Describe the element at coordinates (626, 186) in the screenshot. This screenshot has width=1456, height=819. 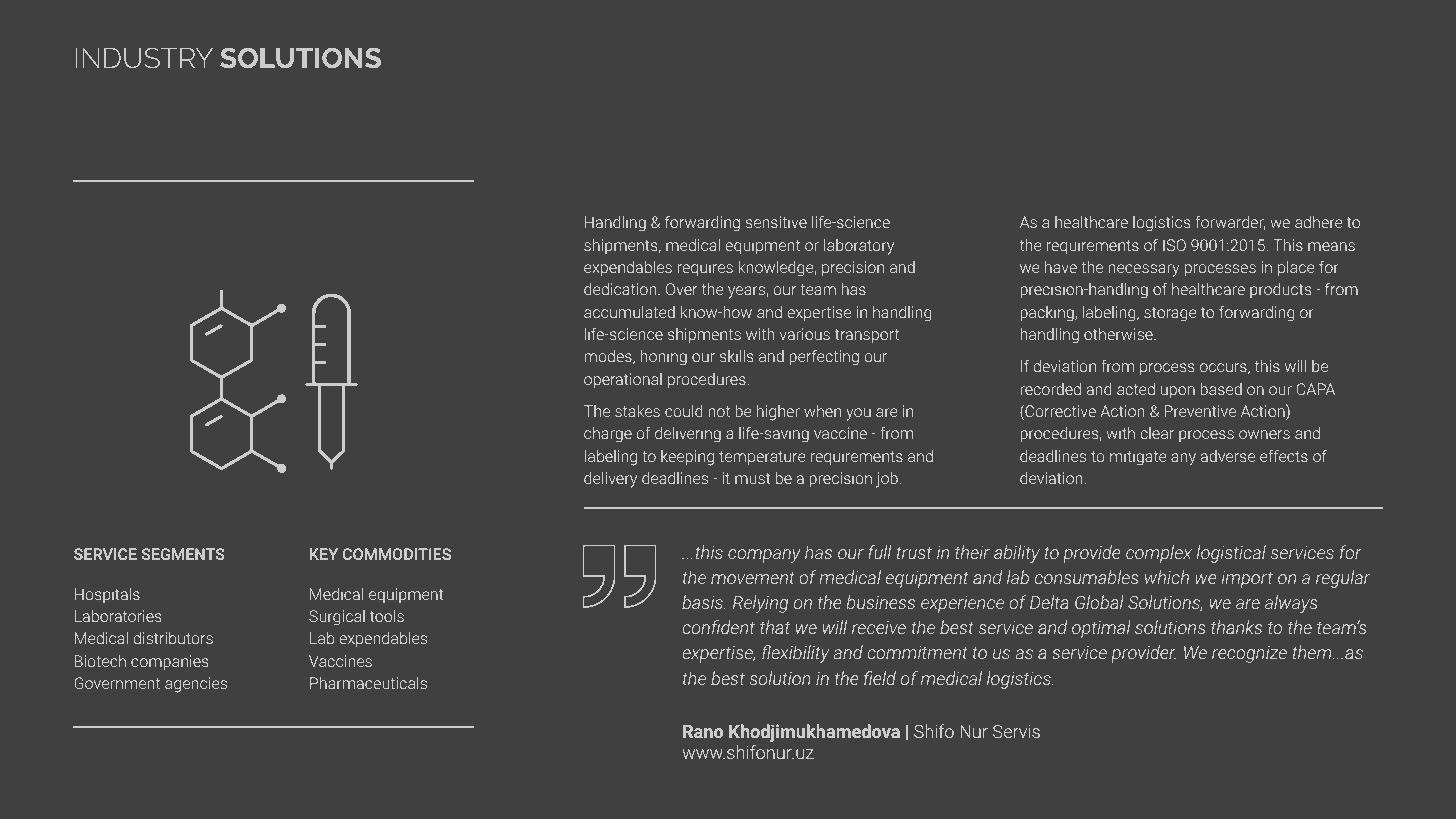
I see `Complete` at that location.
